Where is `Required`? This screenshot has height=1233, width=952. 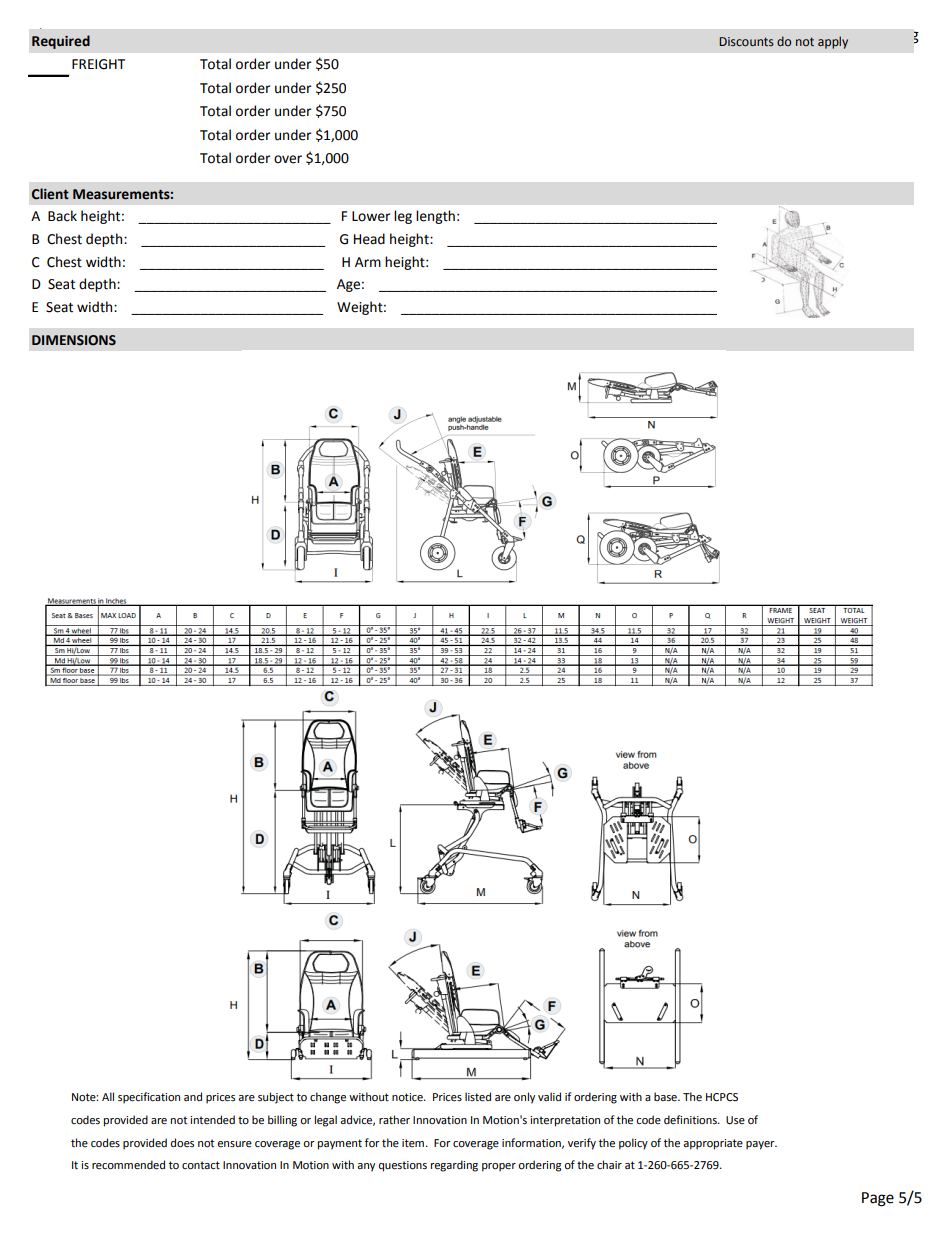
Required is located at coordinates (61, 42).
